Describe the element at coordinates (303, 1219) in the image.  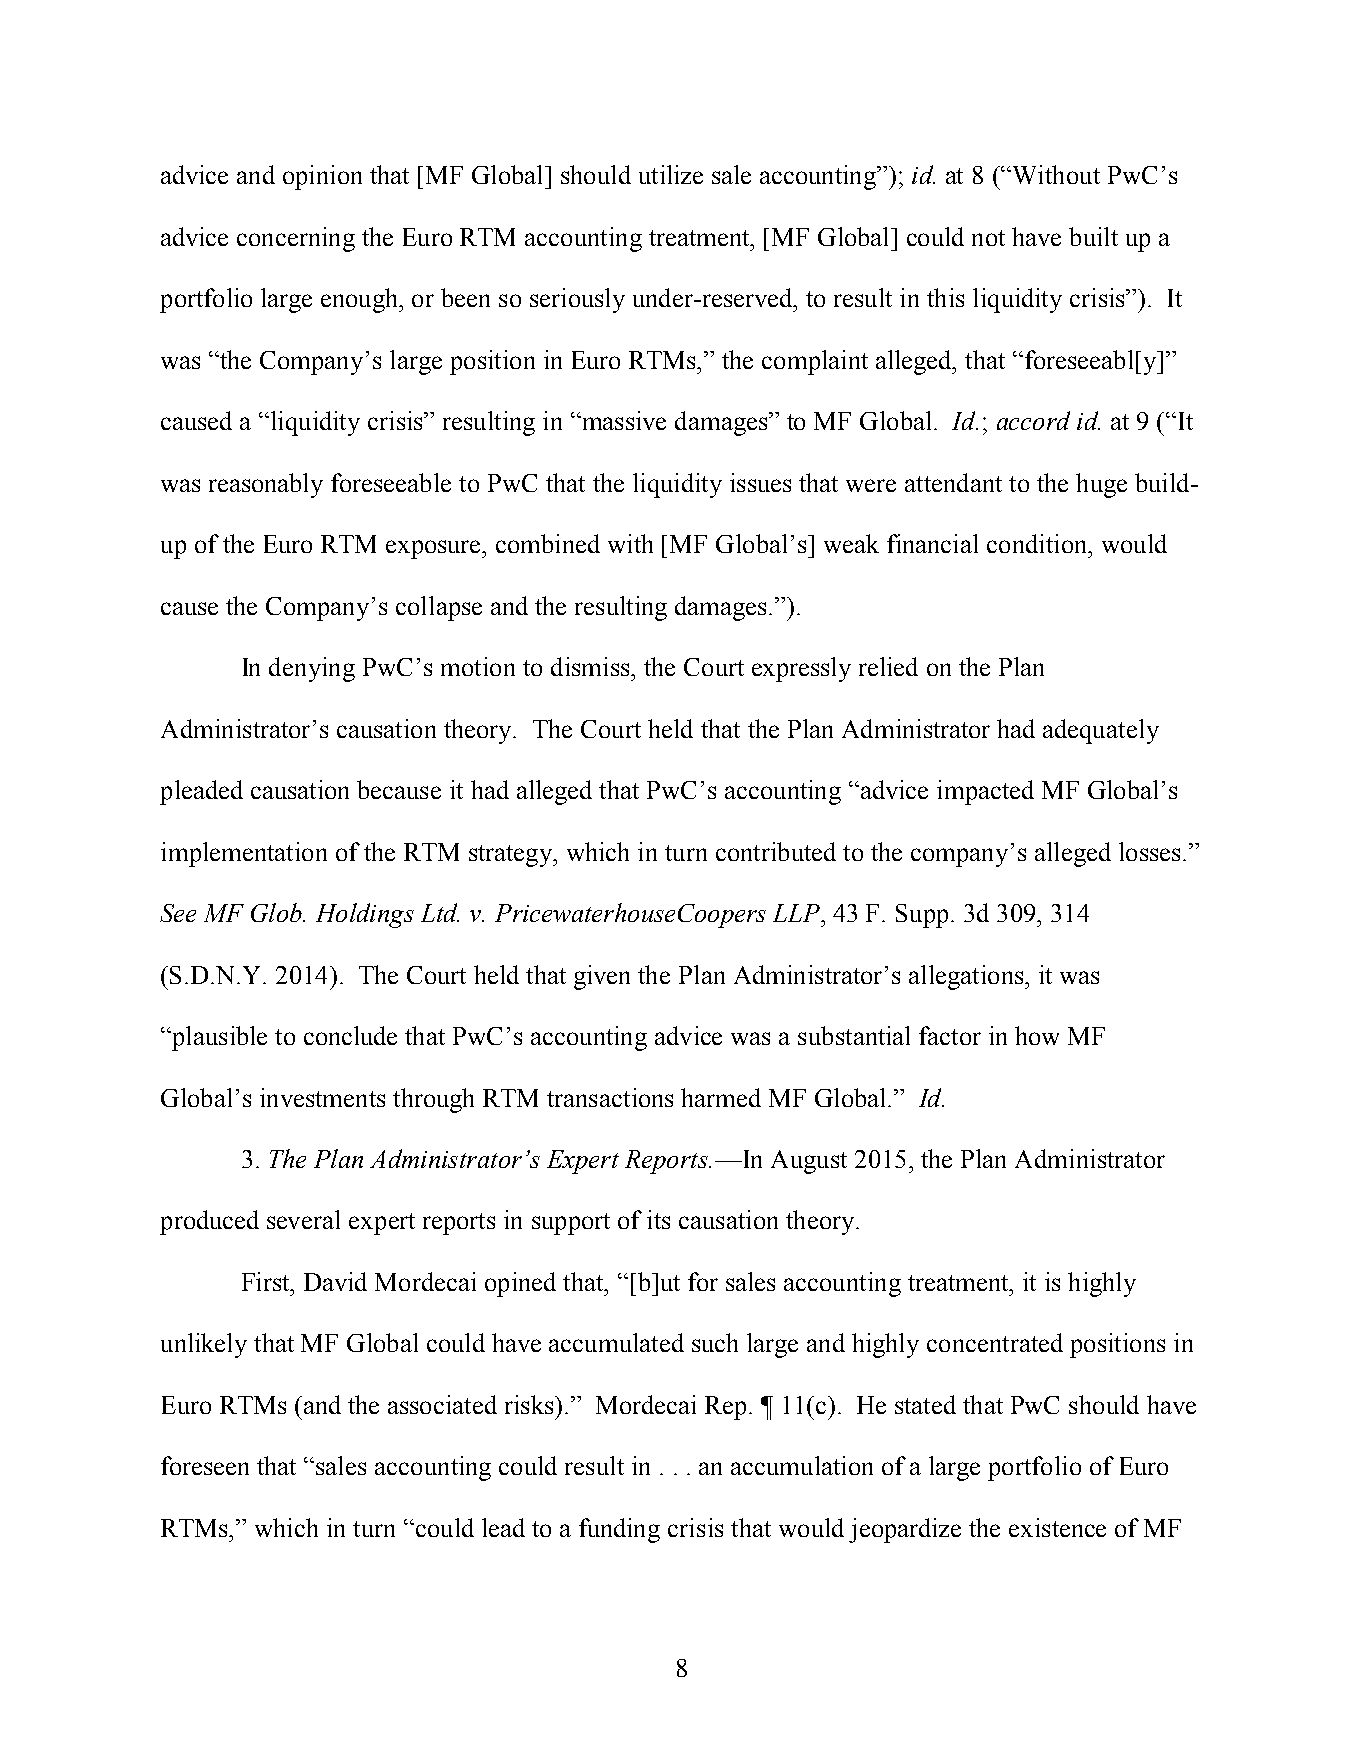
I see `several` at that location.
